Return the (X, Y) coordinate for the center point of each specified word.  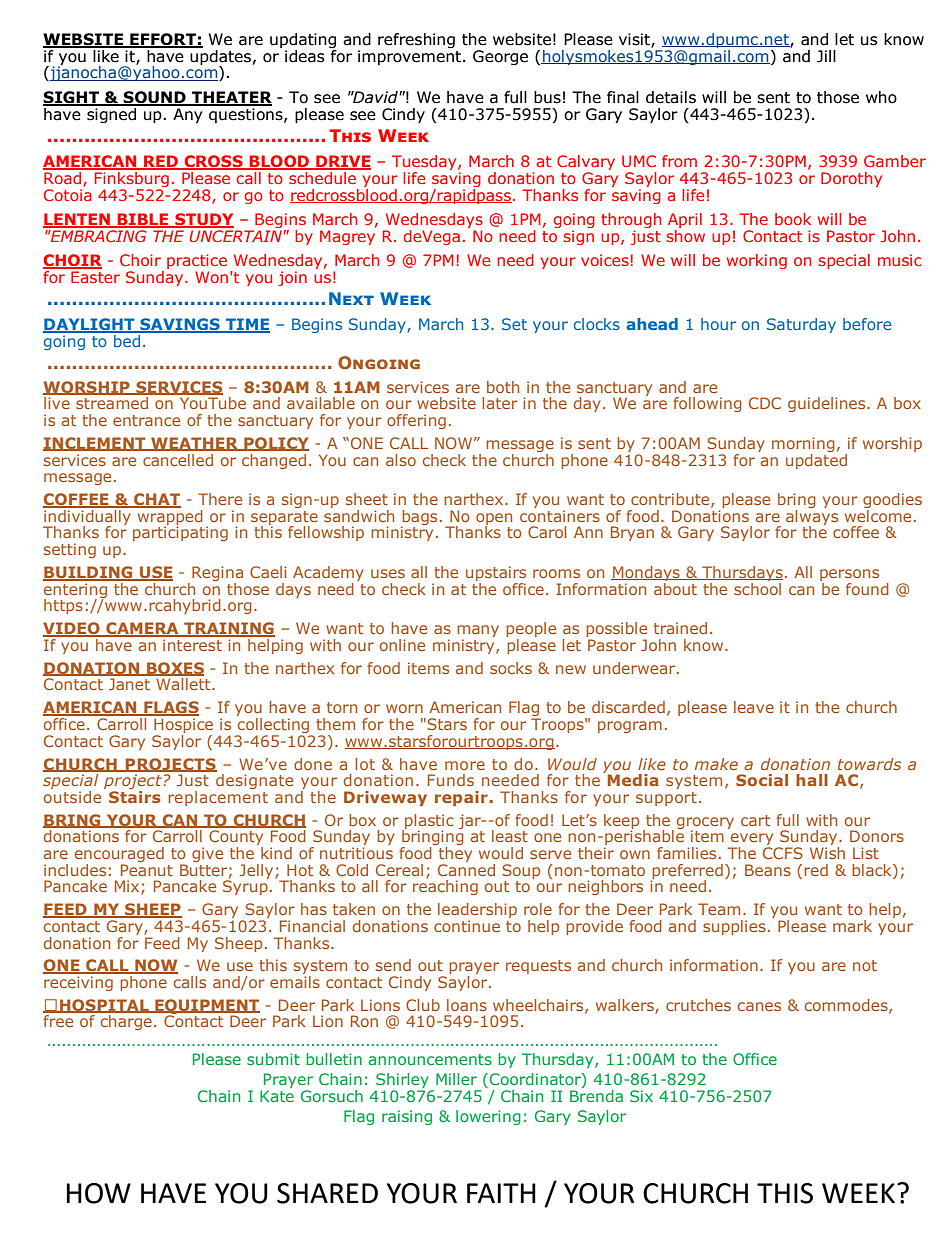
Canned (466, 868)
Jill (826, 56)
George (500, 57)
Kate (277, 1096)
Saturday (801, 325)
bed (127, 339)
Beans (768, 870)
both (503, 387)
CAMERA (142, 629)
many (478, 632)
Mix (128, 887)
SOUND (155, 98)
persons (849, 576)
